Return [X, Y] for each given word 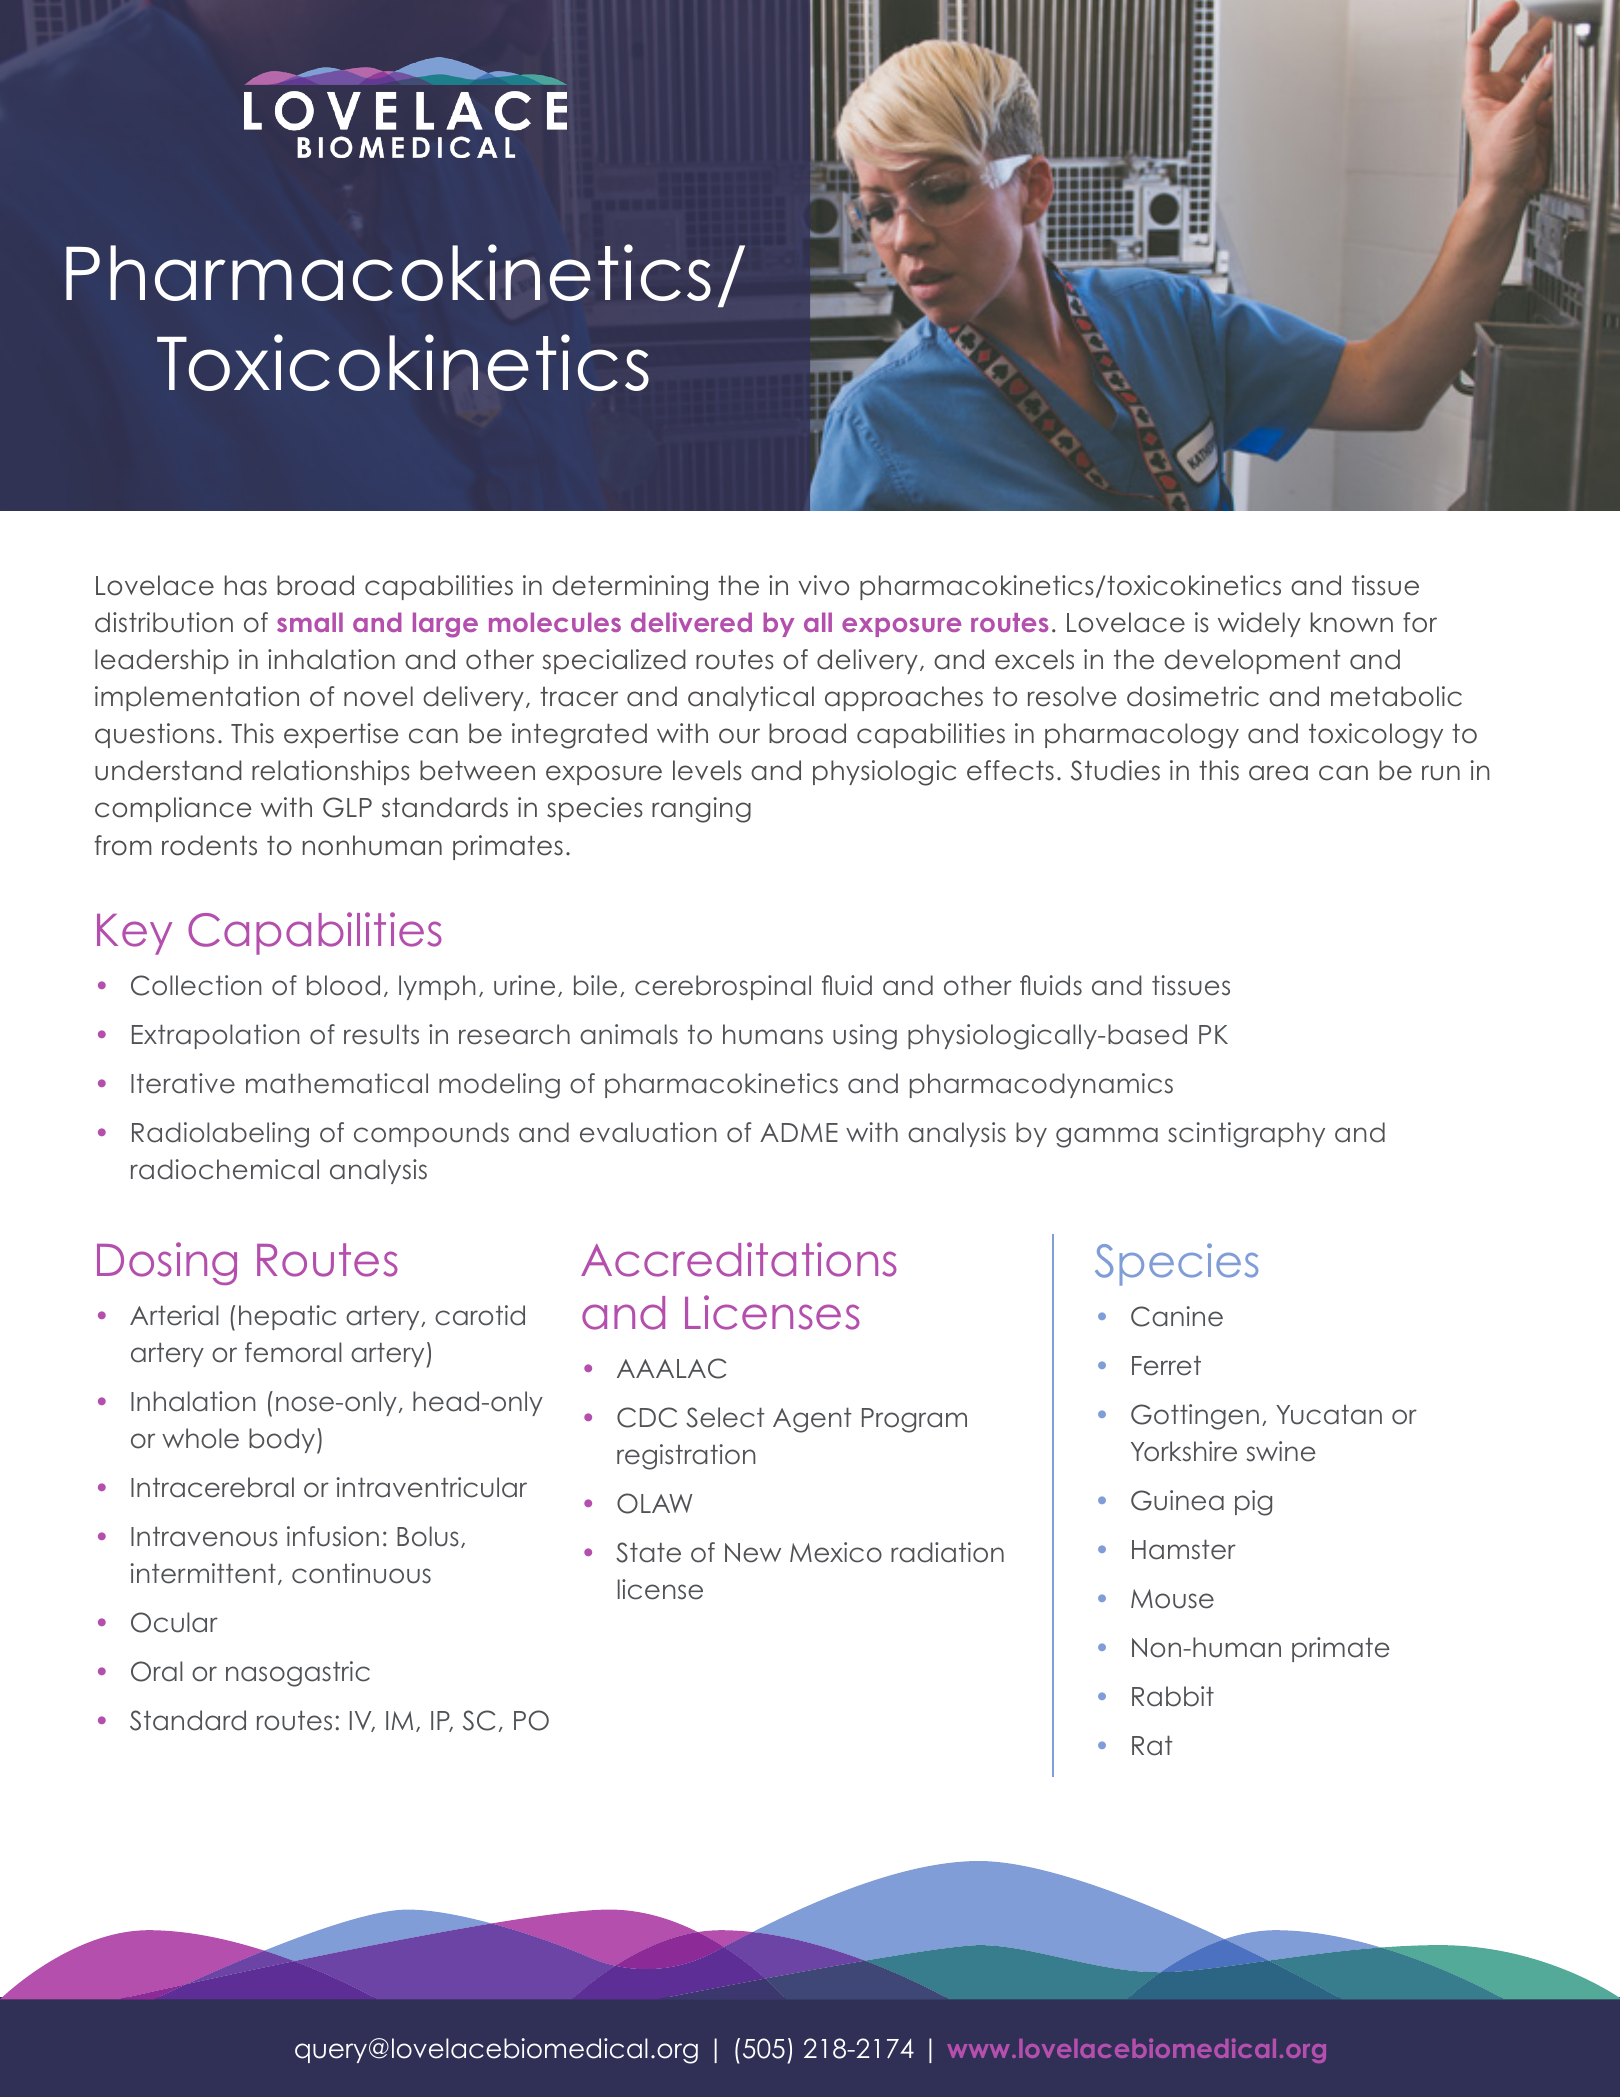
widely [1259, 624]
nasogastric [298, 1674]
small [310, 622]
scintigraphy [1246, 1135]
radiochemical [225, 1169]
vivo [823, 585]
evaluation [648, 1132]
